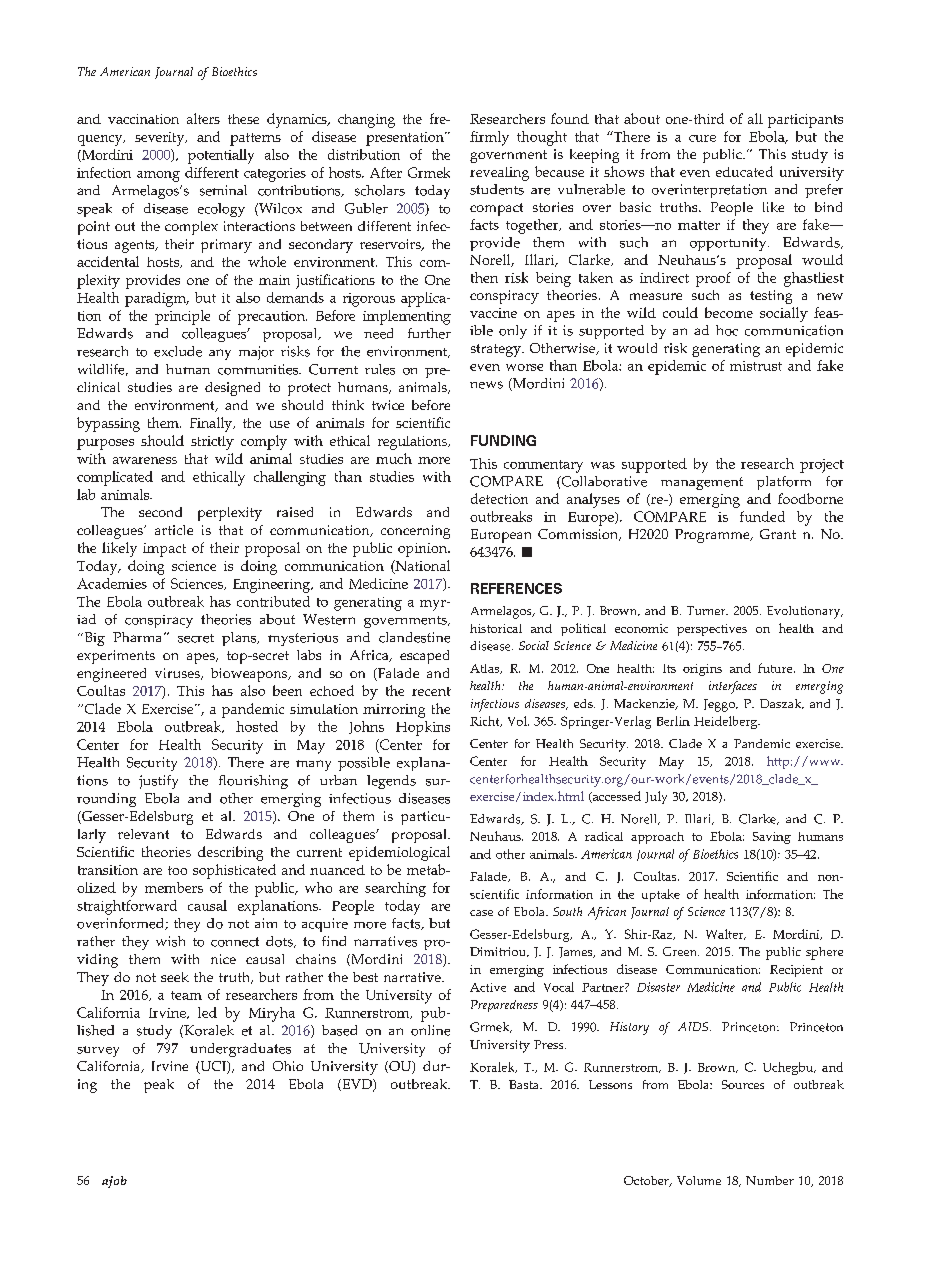  Describe the element at coordinates (486, 669) in the screenshot. I see `Atlas` at that location.
